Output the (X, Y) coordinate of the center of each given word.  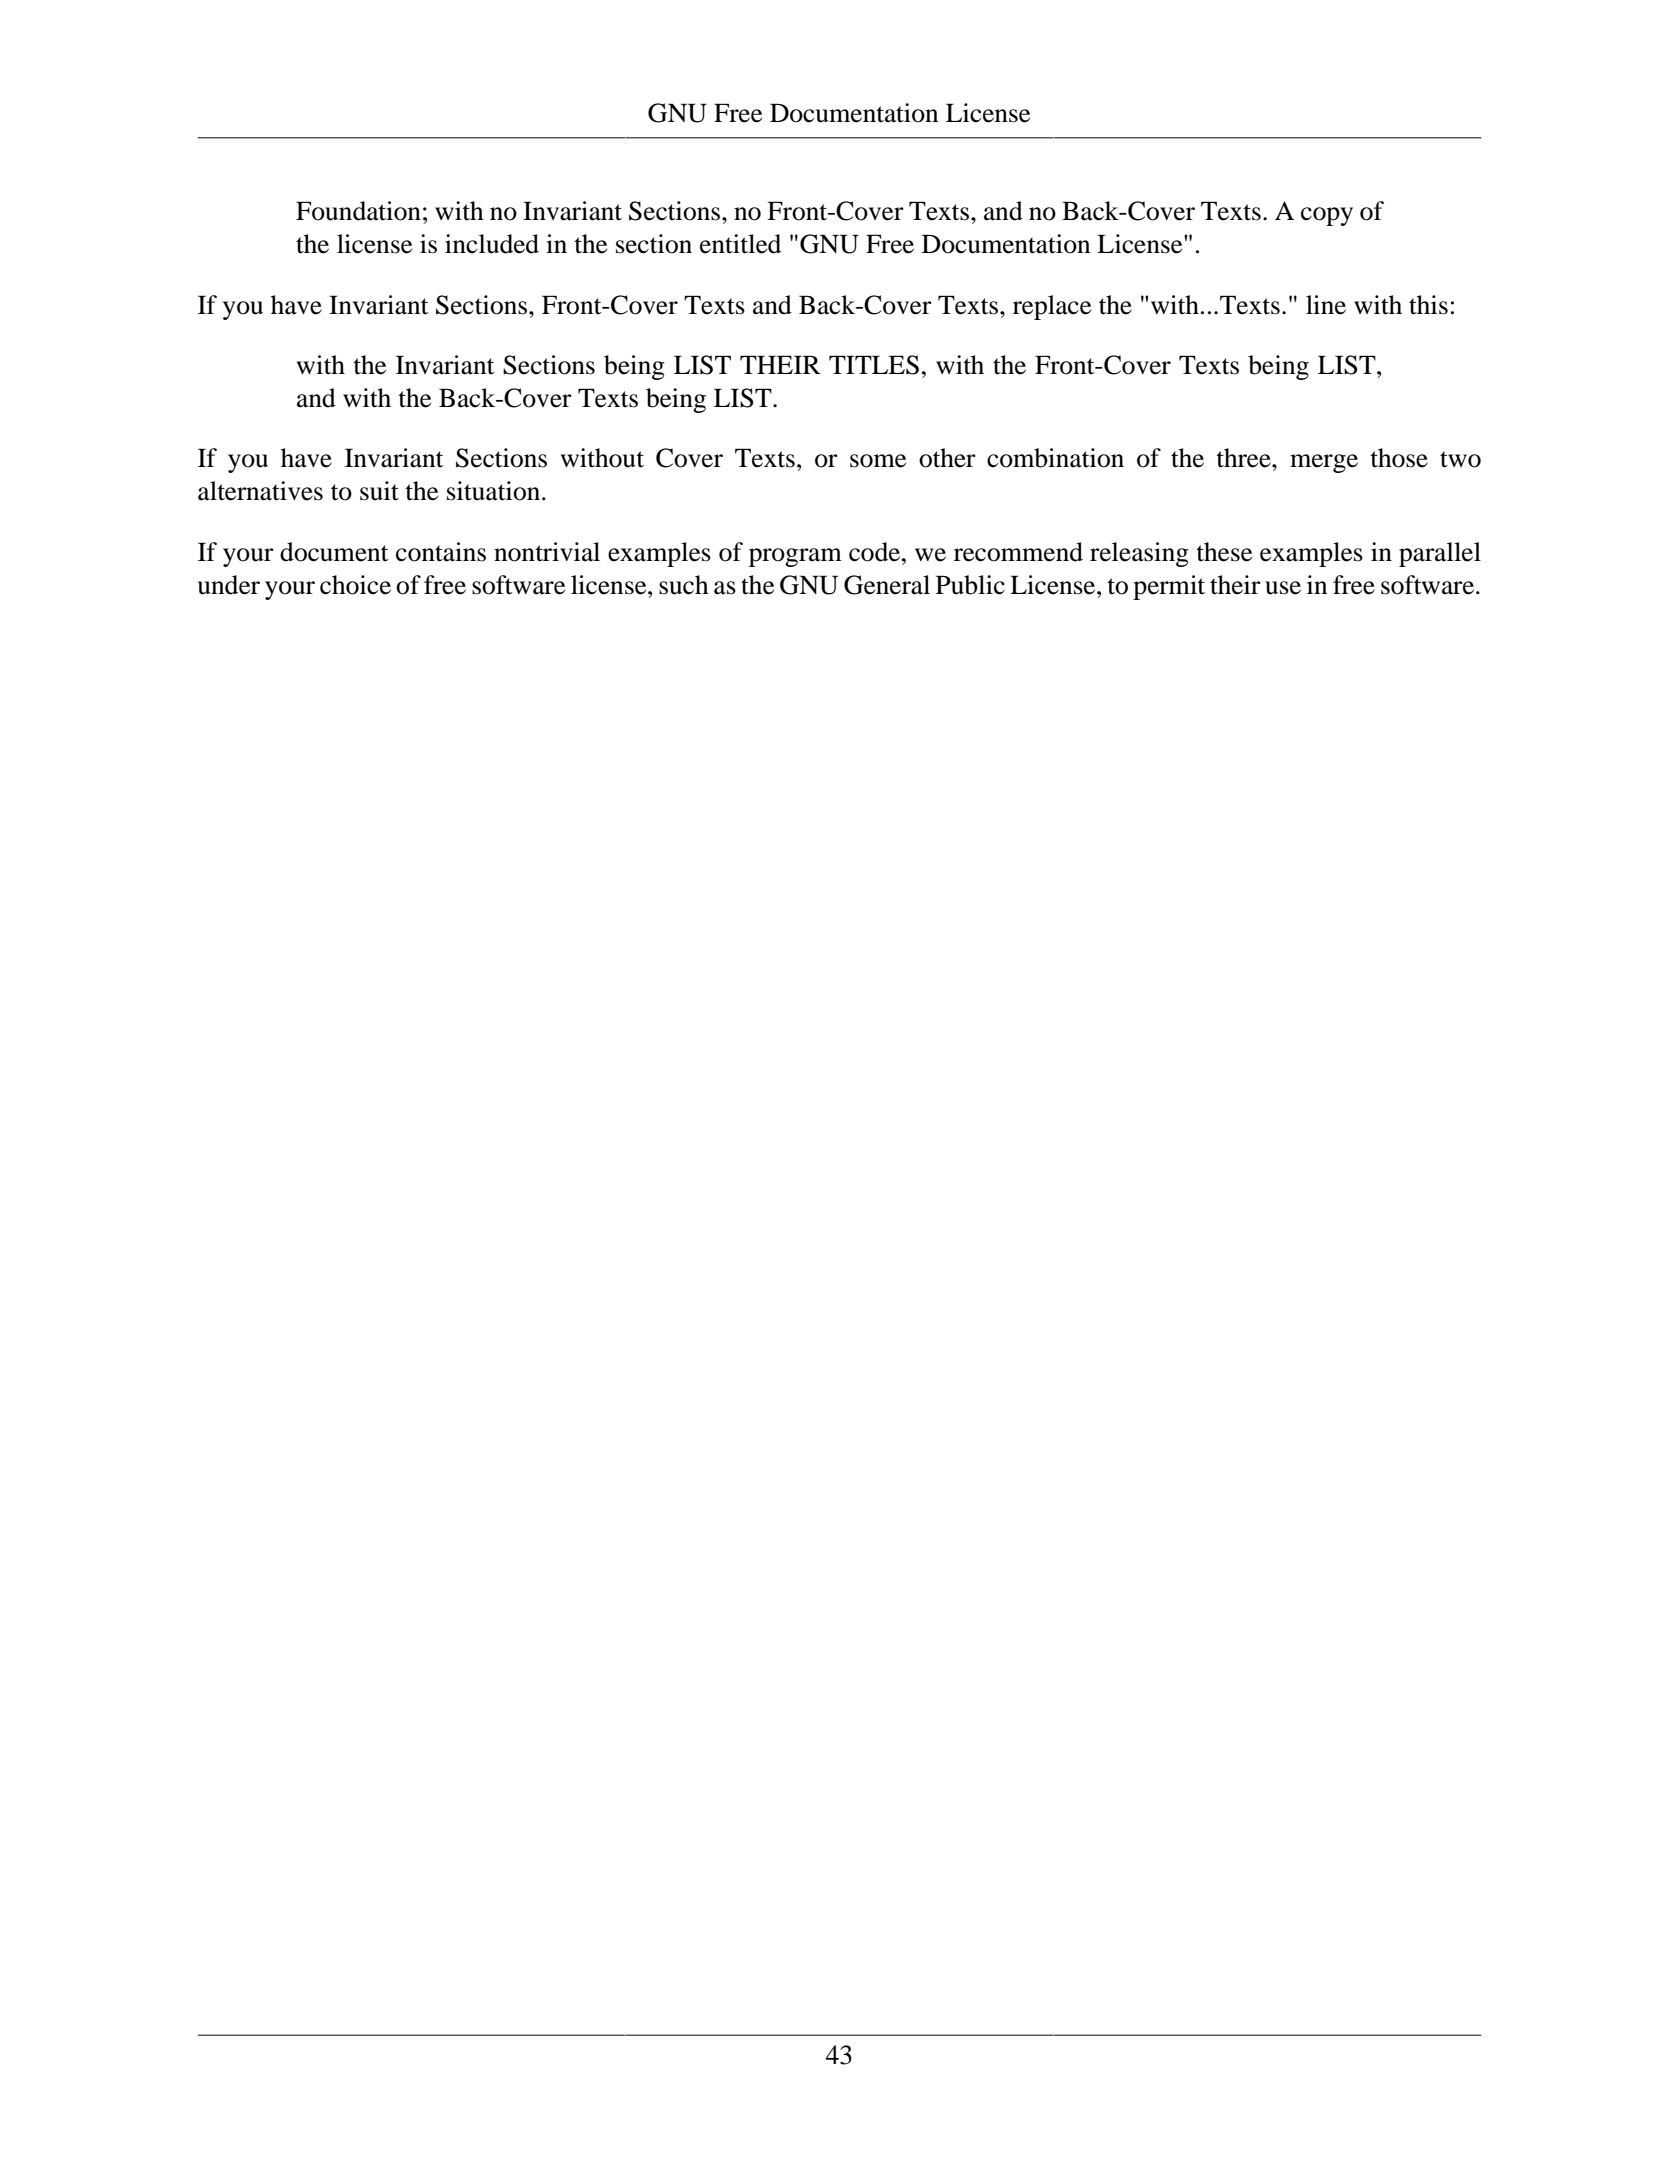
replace (1052, 307)
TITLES (874, 365)
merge (1324, 463)
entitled (740, 244)
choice (355, 585)
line (1326, 305)
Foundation (358, 211)
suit (379, 491)
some (878, 461)
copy (1327, 216)
